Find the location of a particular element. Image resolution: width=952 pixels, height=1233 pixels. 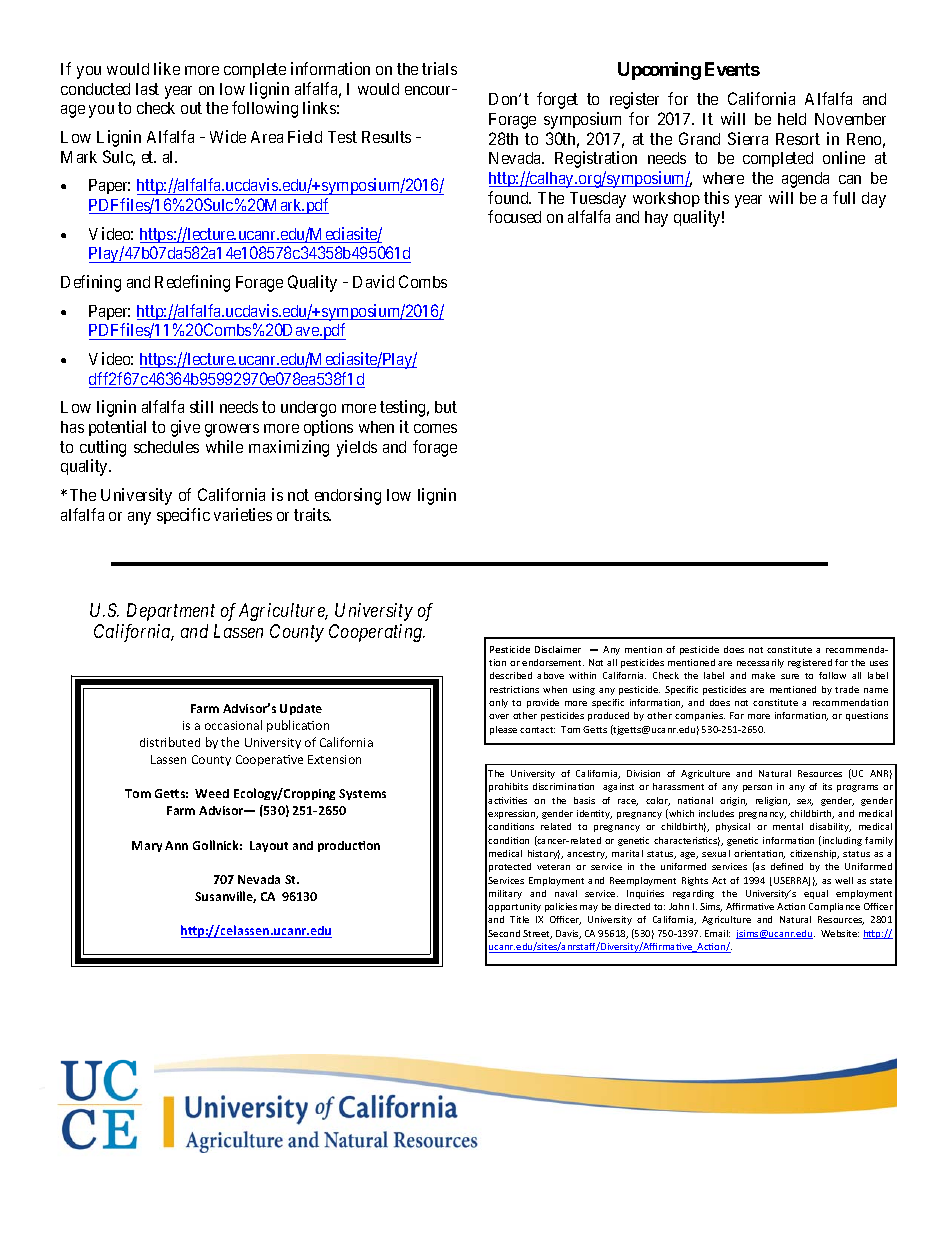

only is located at coordinates (498, 703).
